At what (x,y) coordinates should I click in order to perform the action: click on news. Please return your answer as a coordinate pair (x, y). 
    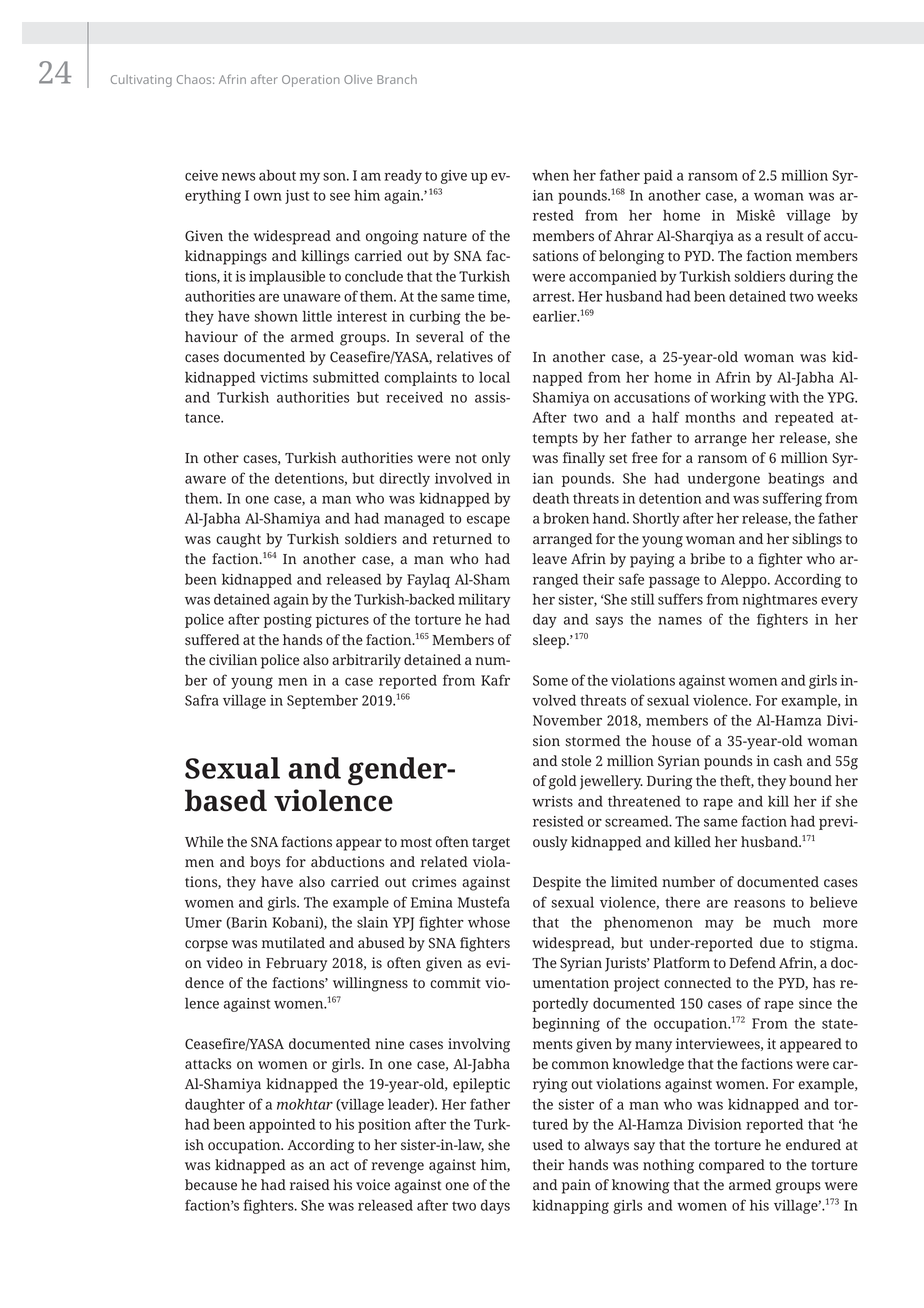
    Looking at the image, I should click on (238, 177).
